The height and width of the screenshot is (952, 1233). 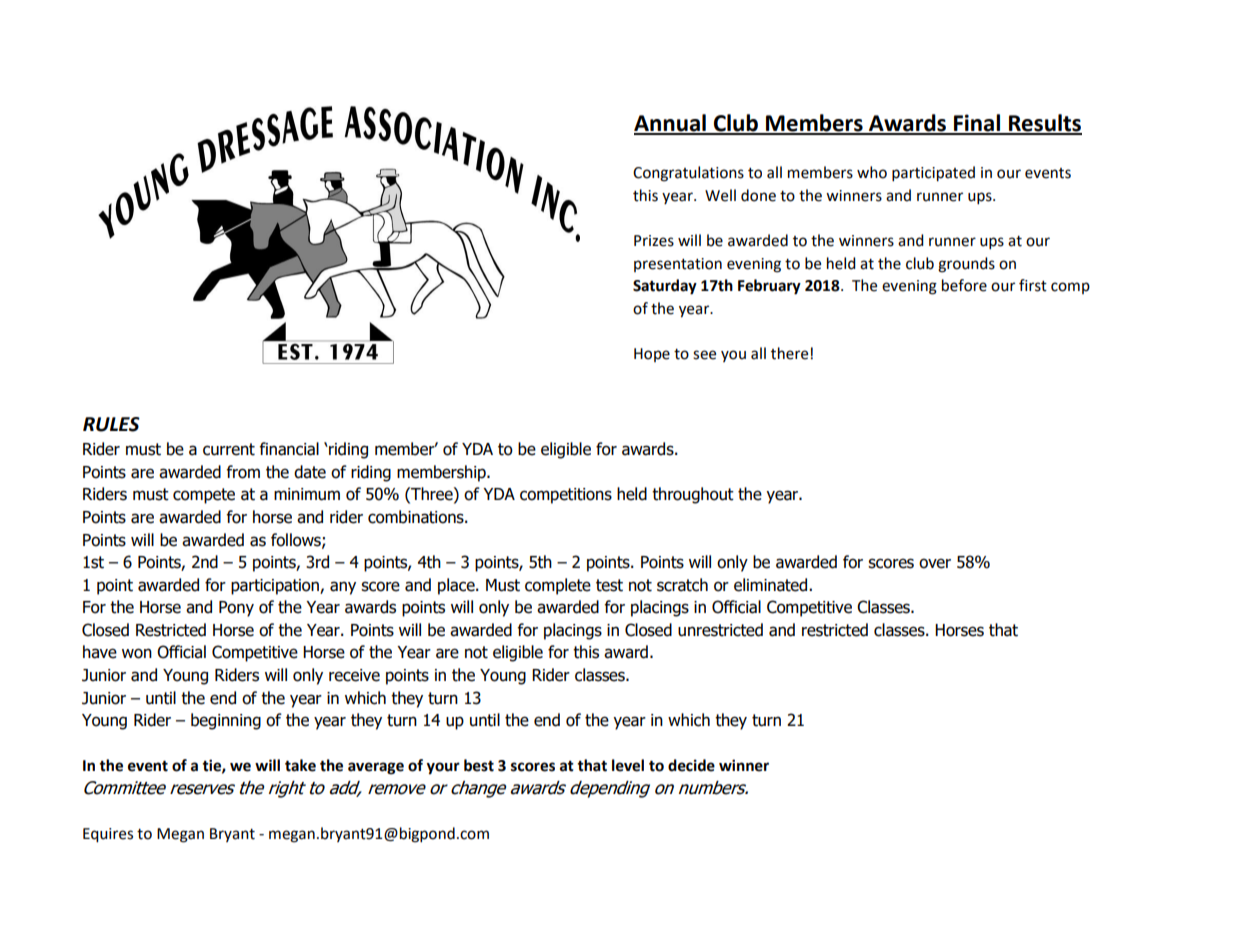 I want to click on participated, so click(x=933, y=174).
